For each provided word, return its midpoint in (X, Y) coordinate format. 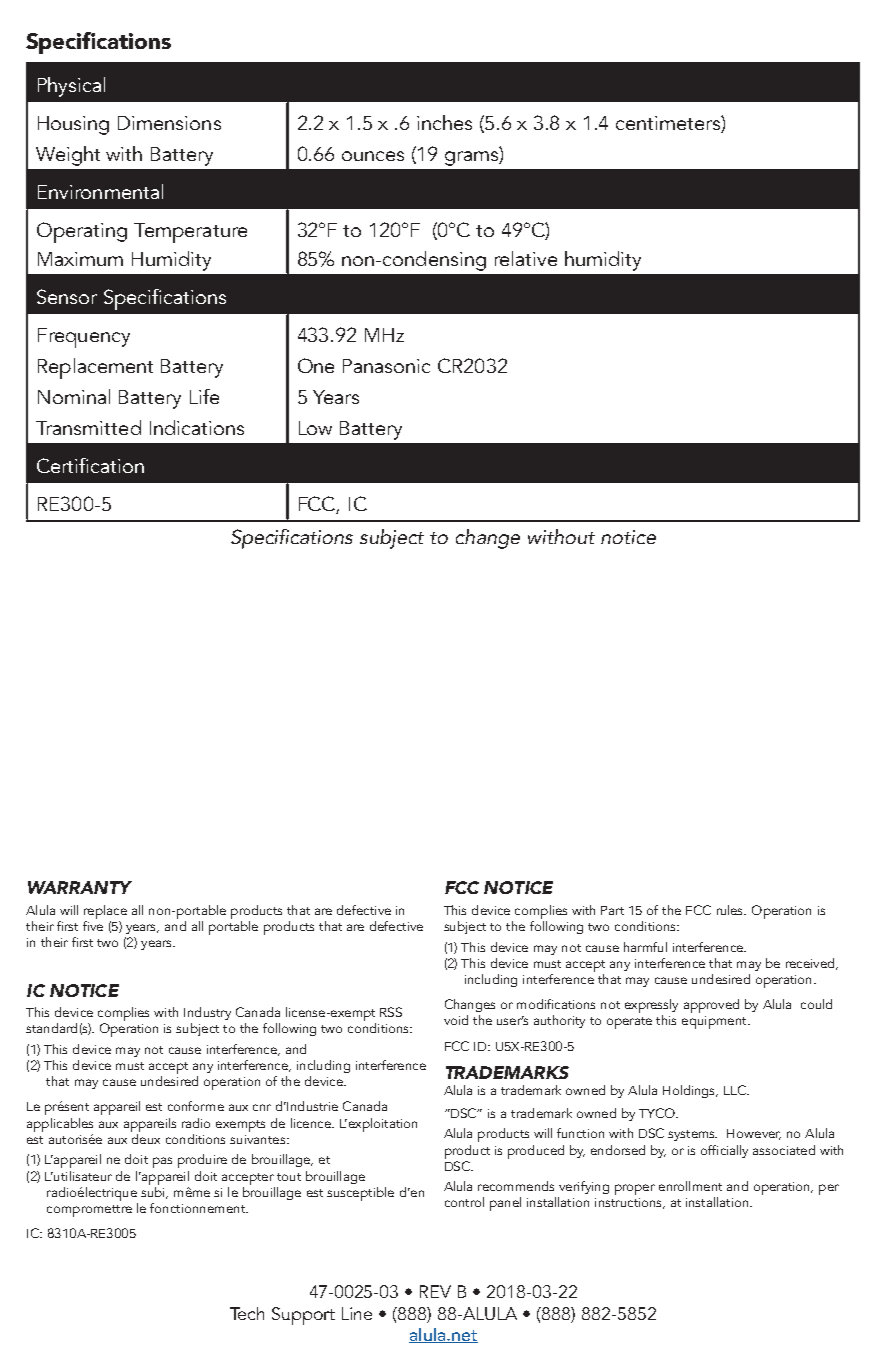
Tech (247, 1313)
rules (731, 910)
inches (444, 122)
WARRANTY (80, 887)
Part (612, 910)
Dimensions (169, 123)
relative (526, 258)
